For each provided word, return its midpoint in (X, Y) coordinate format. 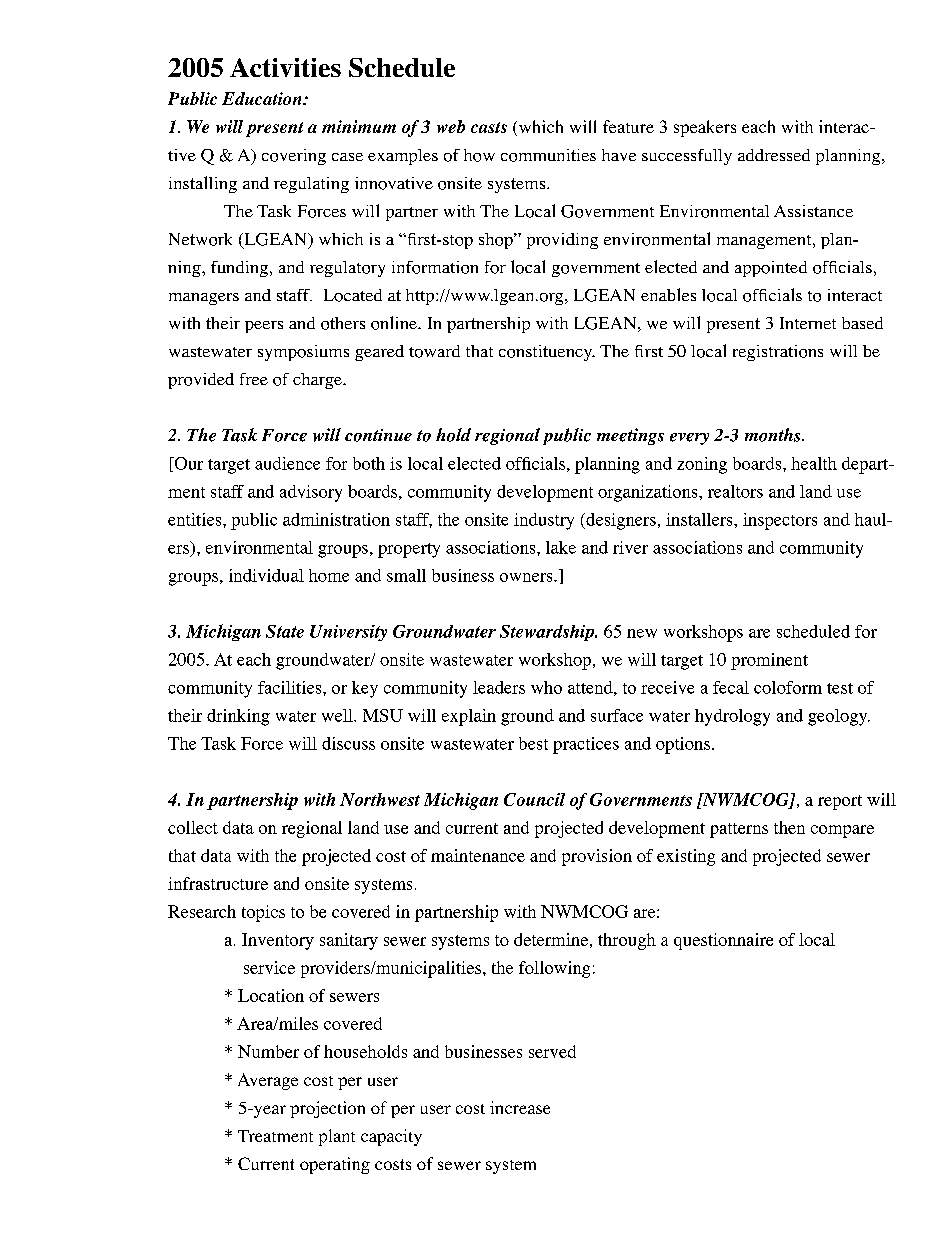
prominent (769, 661)
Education (263, 98)
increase (520, 1107)
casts (489, 127)
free (254, 379)
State (285, 631)
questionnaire (723, 941)
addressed (774, 155)
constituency (547, 353)
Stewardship (548, 633)
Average (268, 1081)
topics (263, 913)
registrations (778, 353)
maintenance (478, 855)
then (789, 827)
